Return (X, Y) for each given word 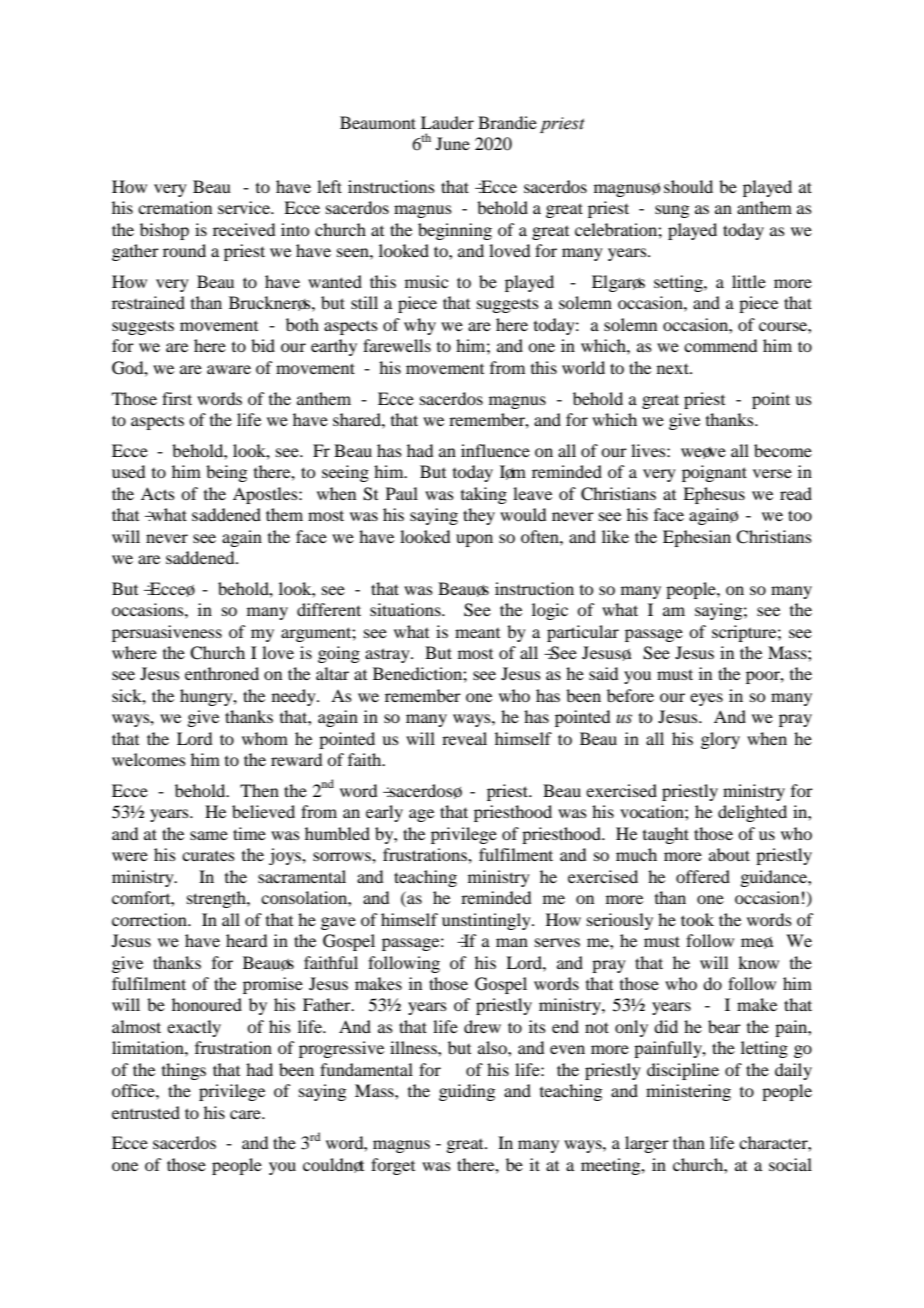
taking (484, 495)
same (209, 835)
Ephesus (714, 495)
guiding (467, 1092)
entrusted (146, 1112)
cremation (175, 207)
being (226, 473)
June (453, 143)
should (688, 186)
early (384, 813)
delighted (752, 813)
